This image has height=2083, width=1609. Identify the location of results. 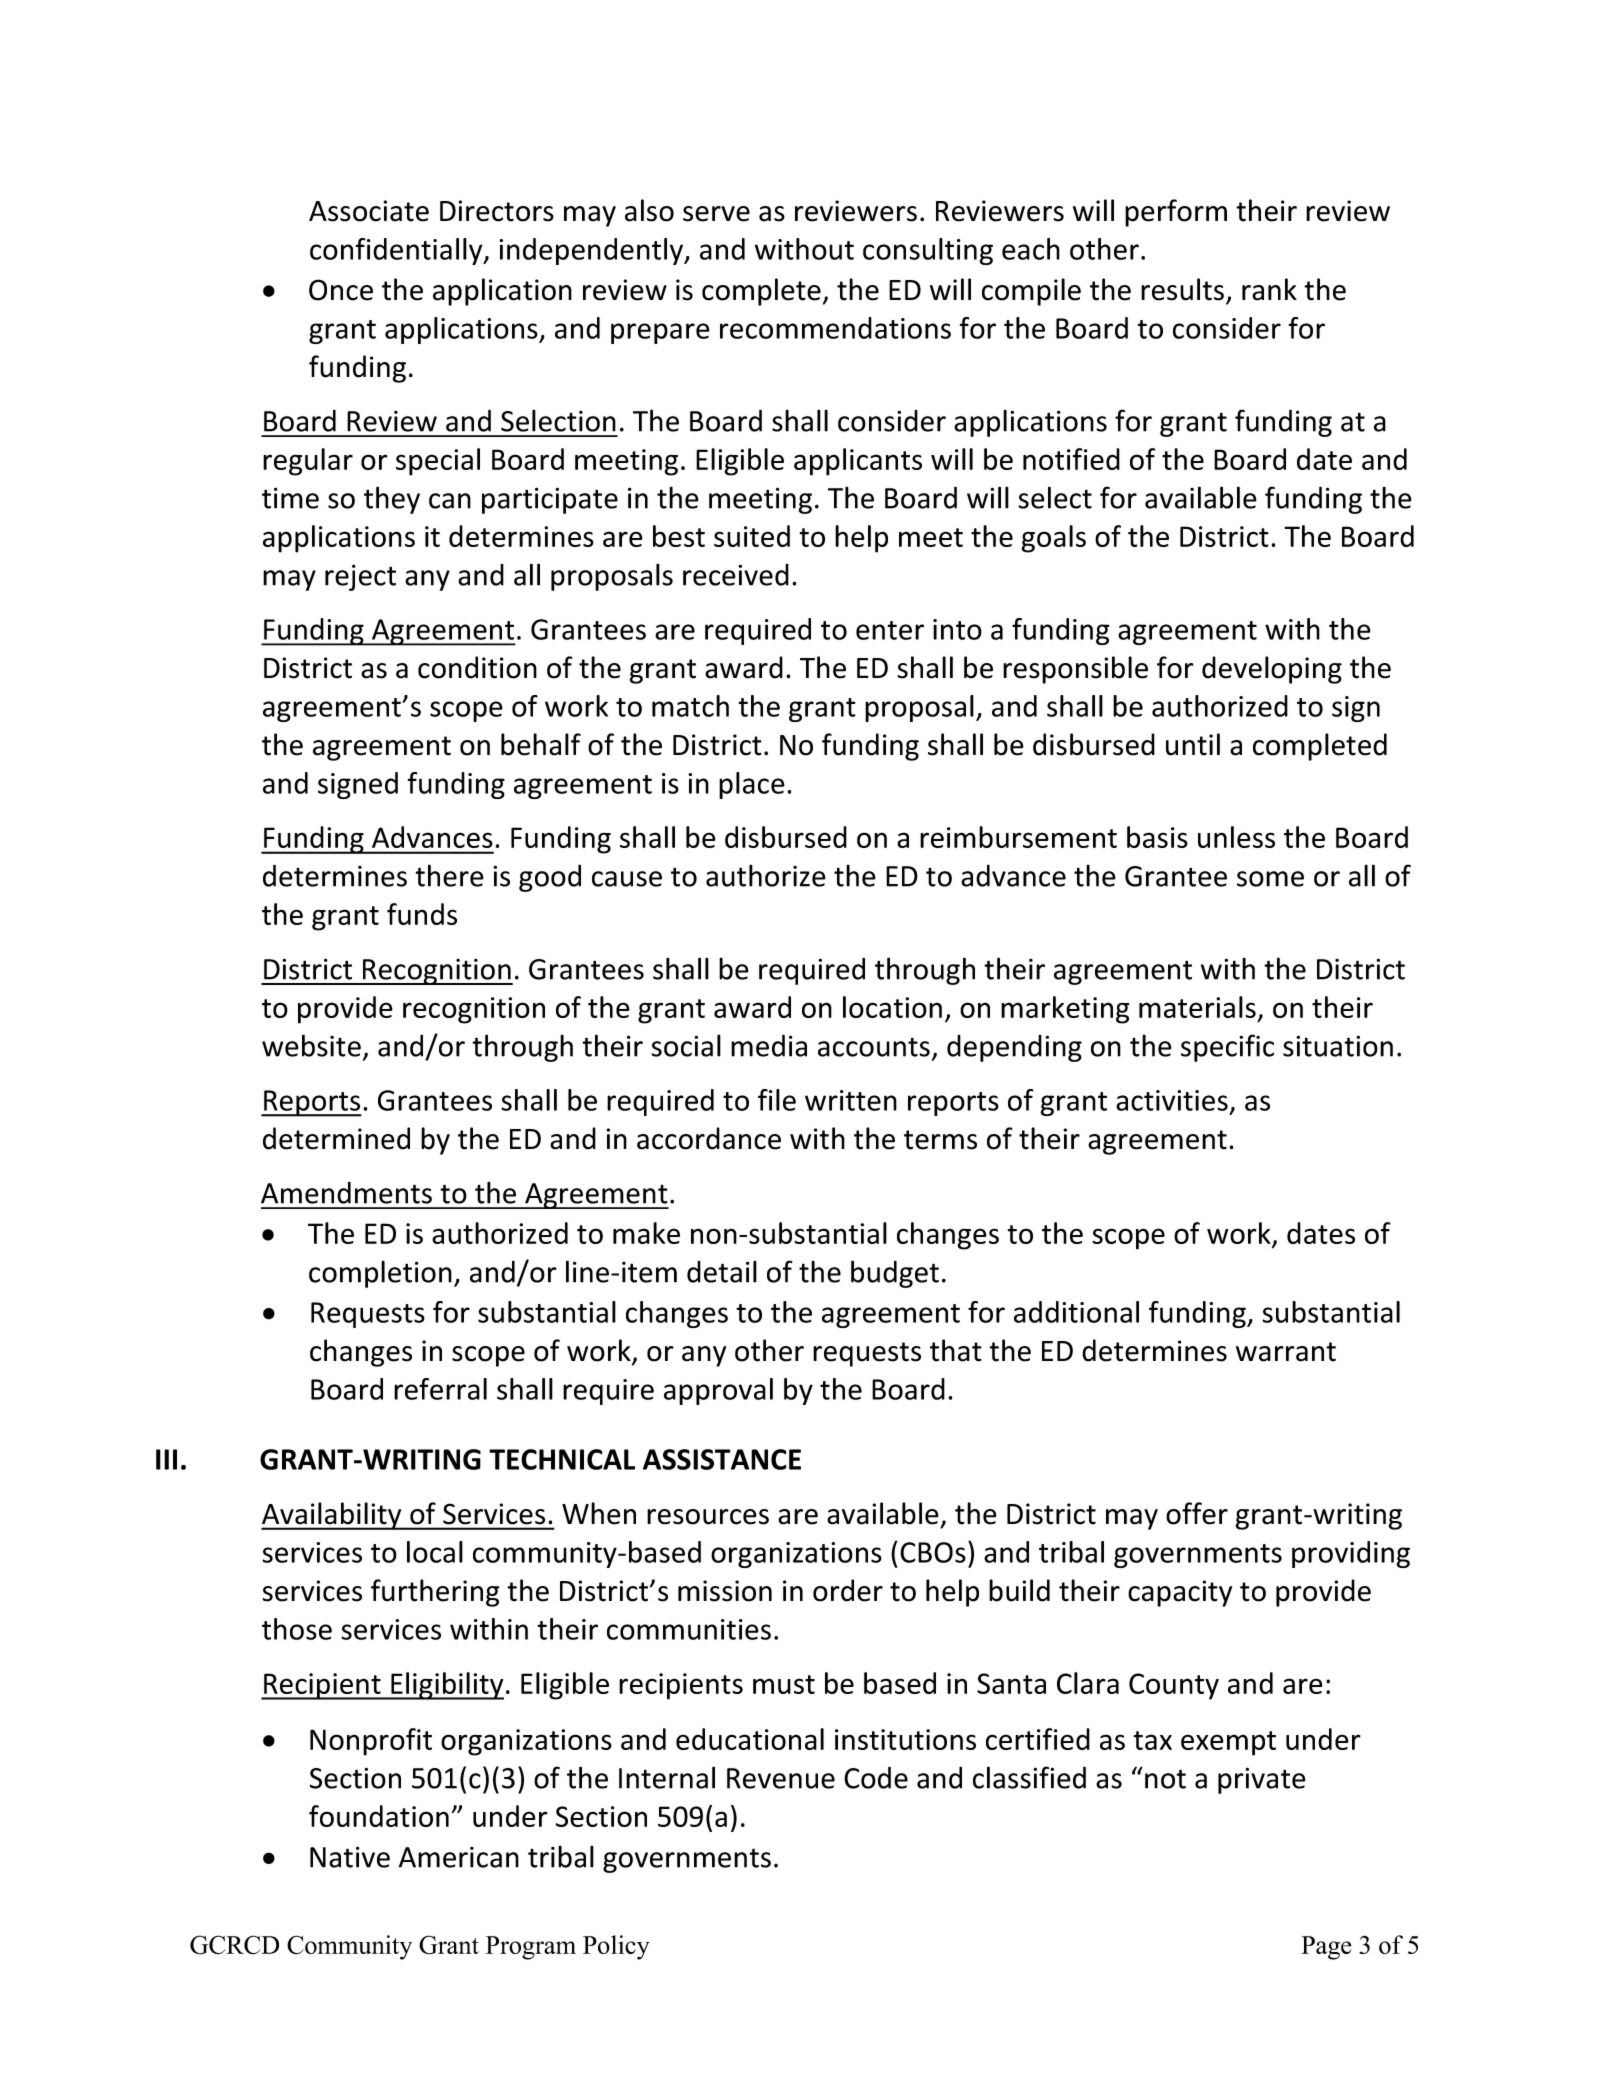
(1184, 290).
